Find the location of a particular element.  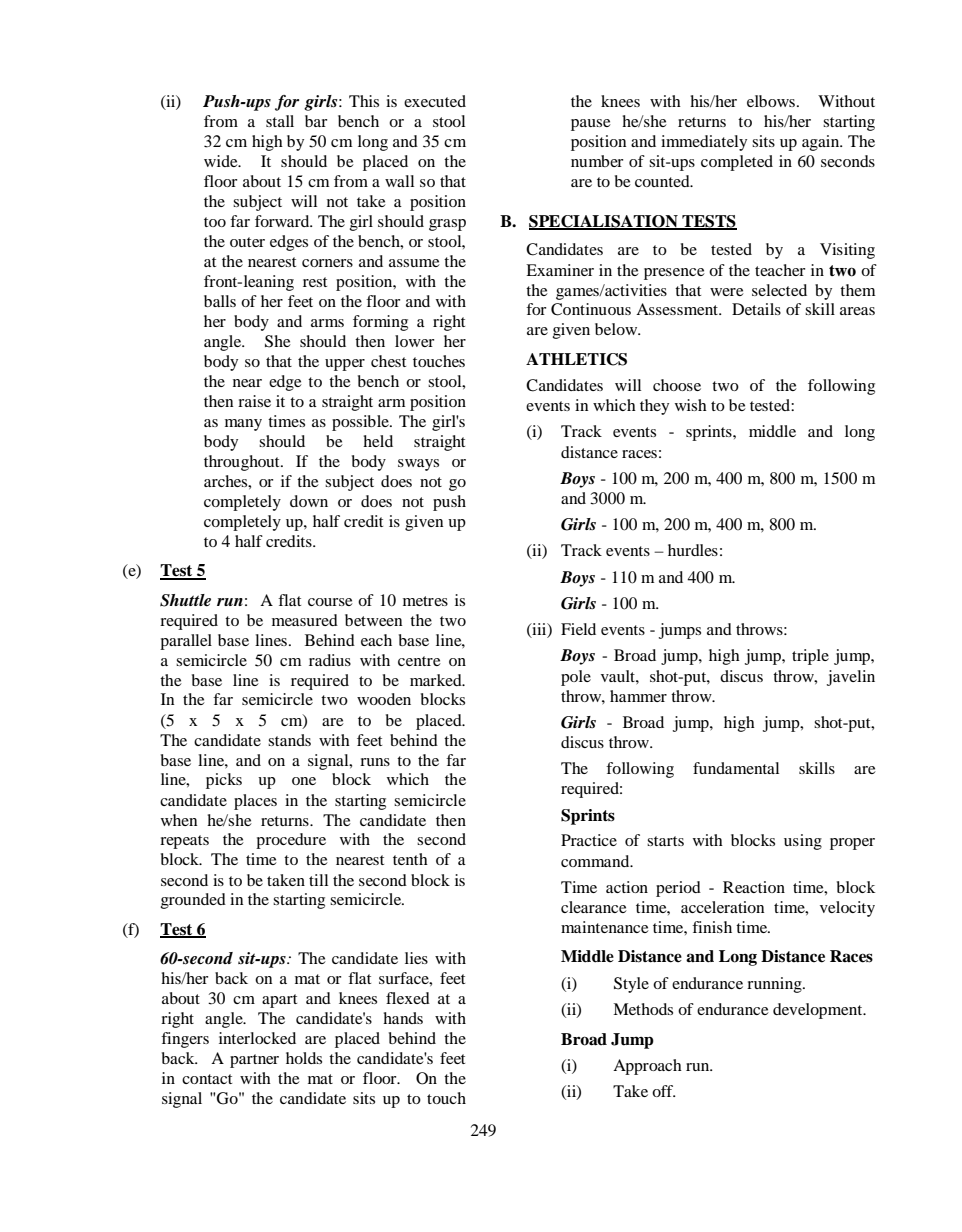

pause is located at coordinates (591, 125).
